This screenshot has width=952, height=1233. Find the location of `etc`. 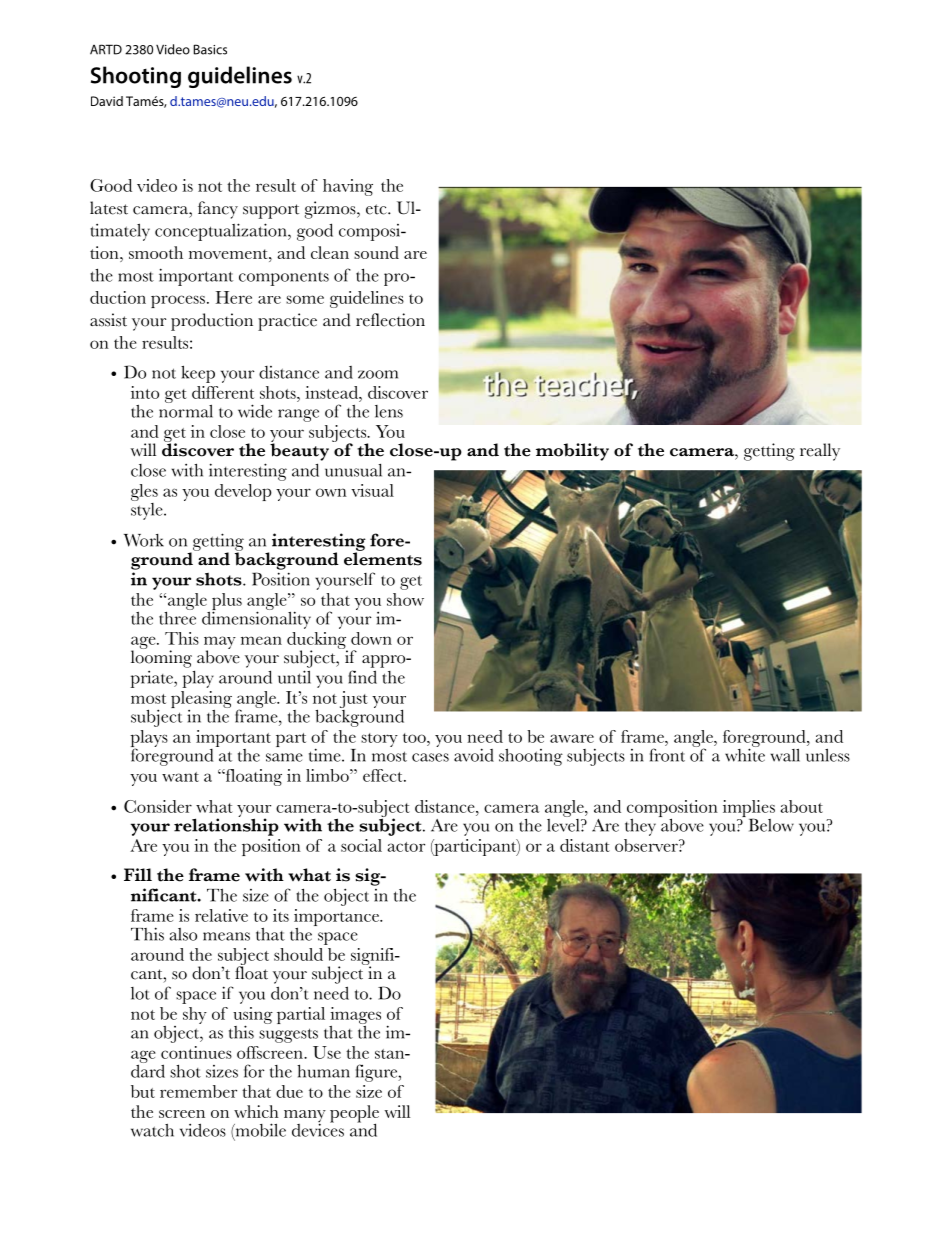

etc is located at coordinates (377, 209).
